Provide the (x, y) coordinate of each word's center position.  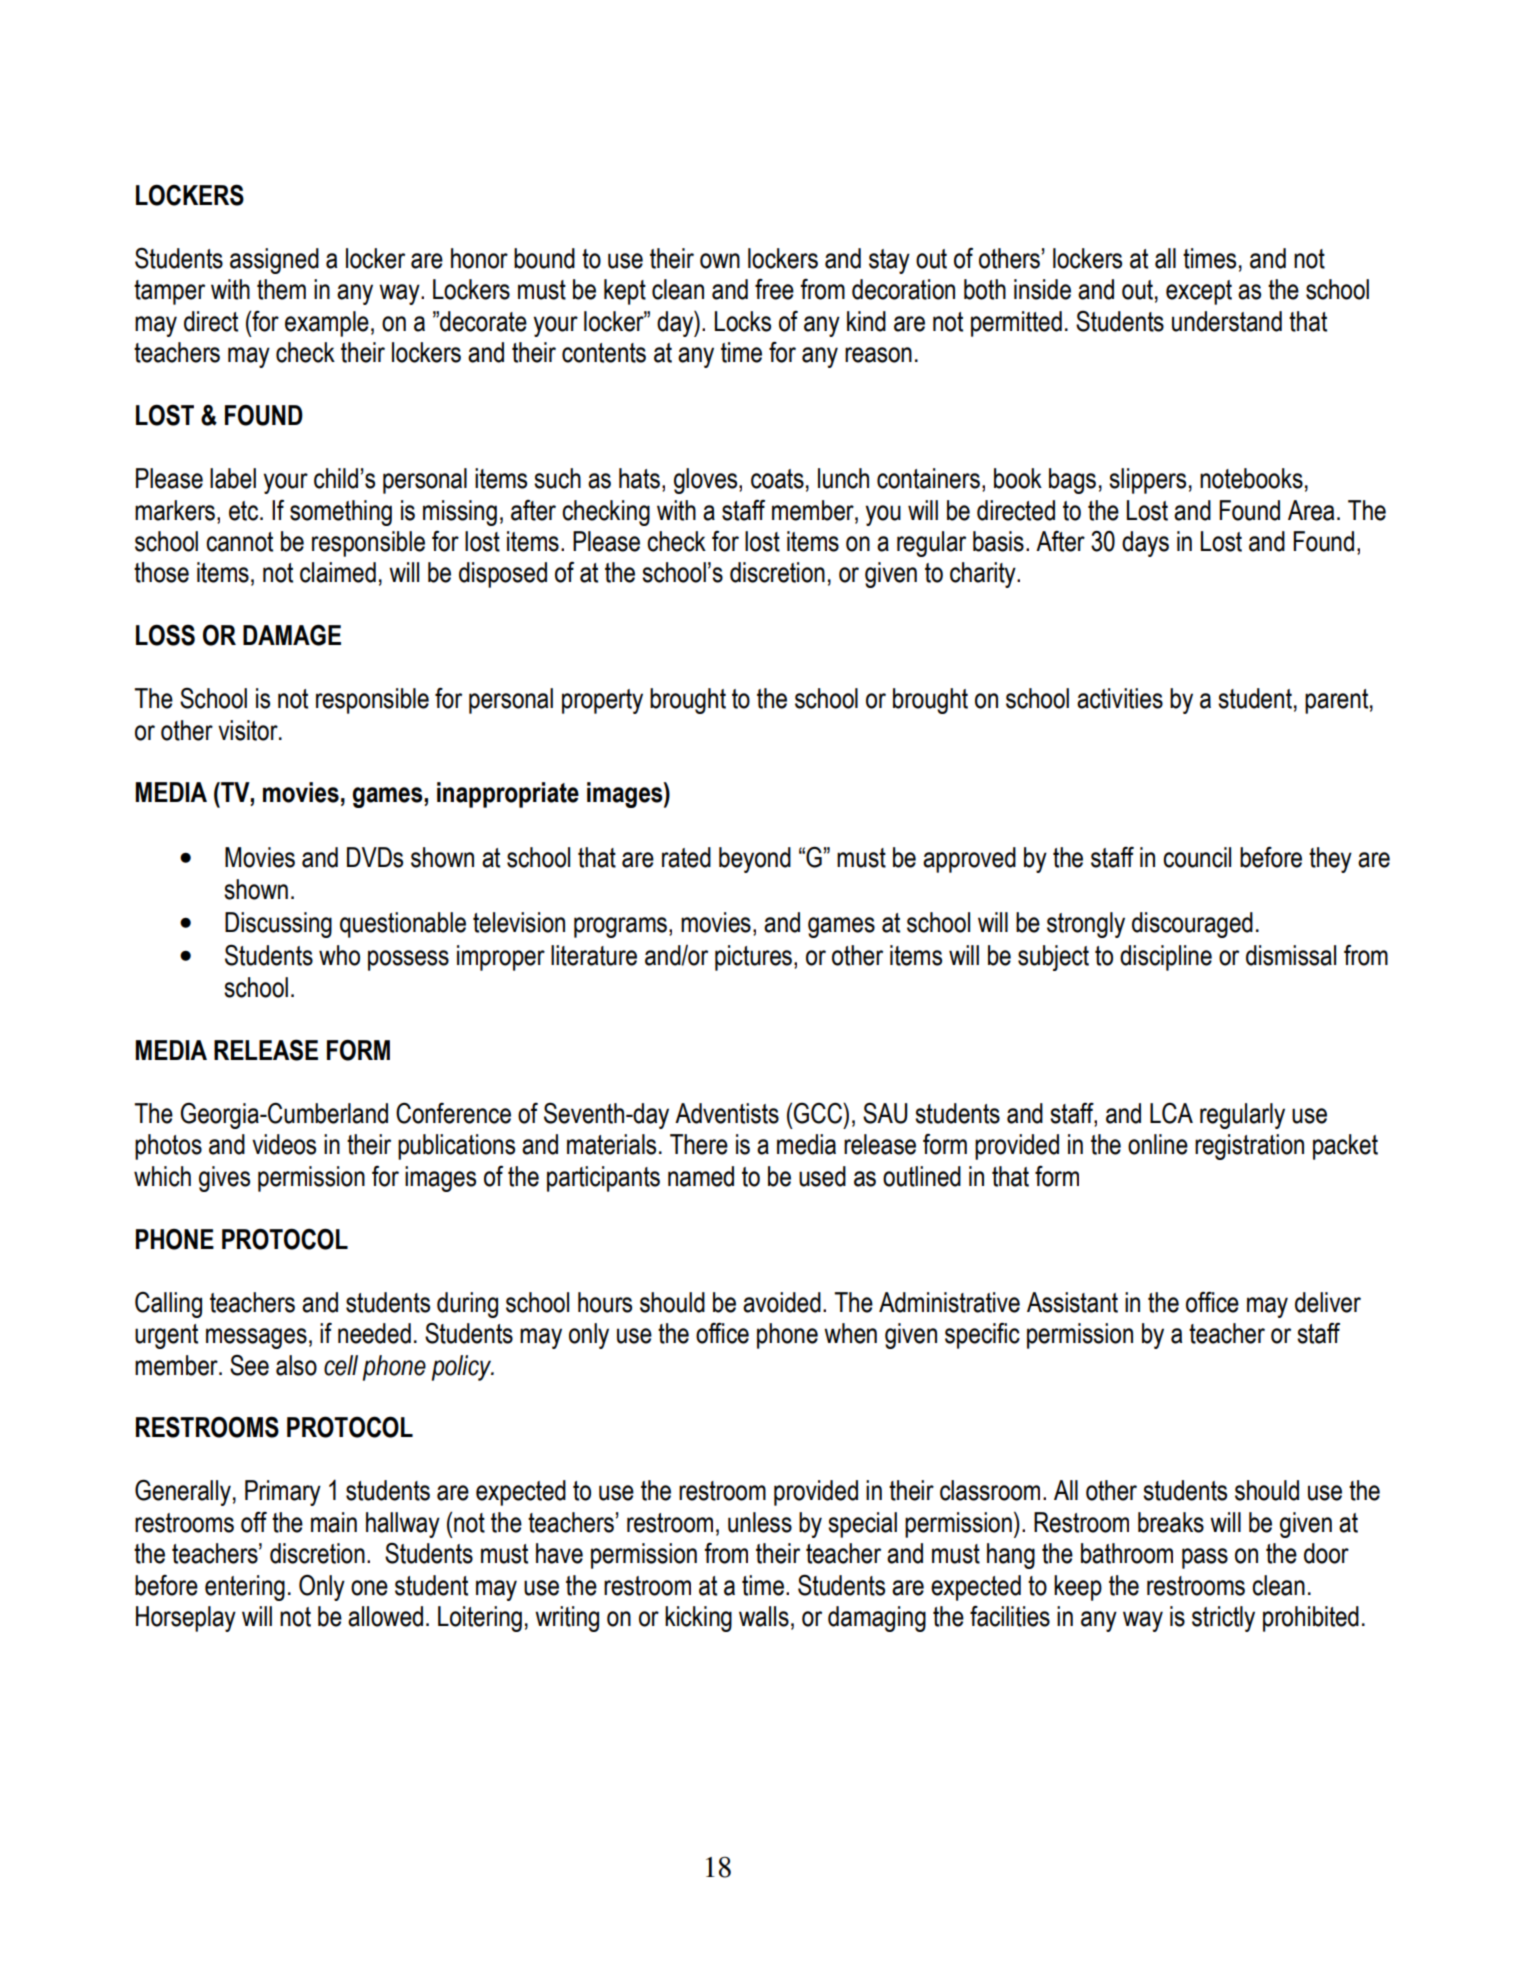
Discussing (278, 925)
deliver (1328, 1302)
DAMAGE (292, 635)
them (281, 289)
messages (256, 1338)
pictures (753, 958)
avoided (782, 1302)
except (1199, 292)
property (602, 701)
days (1145, 544)
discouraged (1192, 925)
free (774, 289)
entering (245, 1588)
